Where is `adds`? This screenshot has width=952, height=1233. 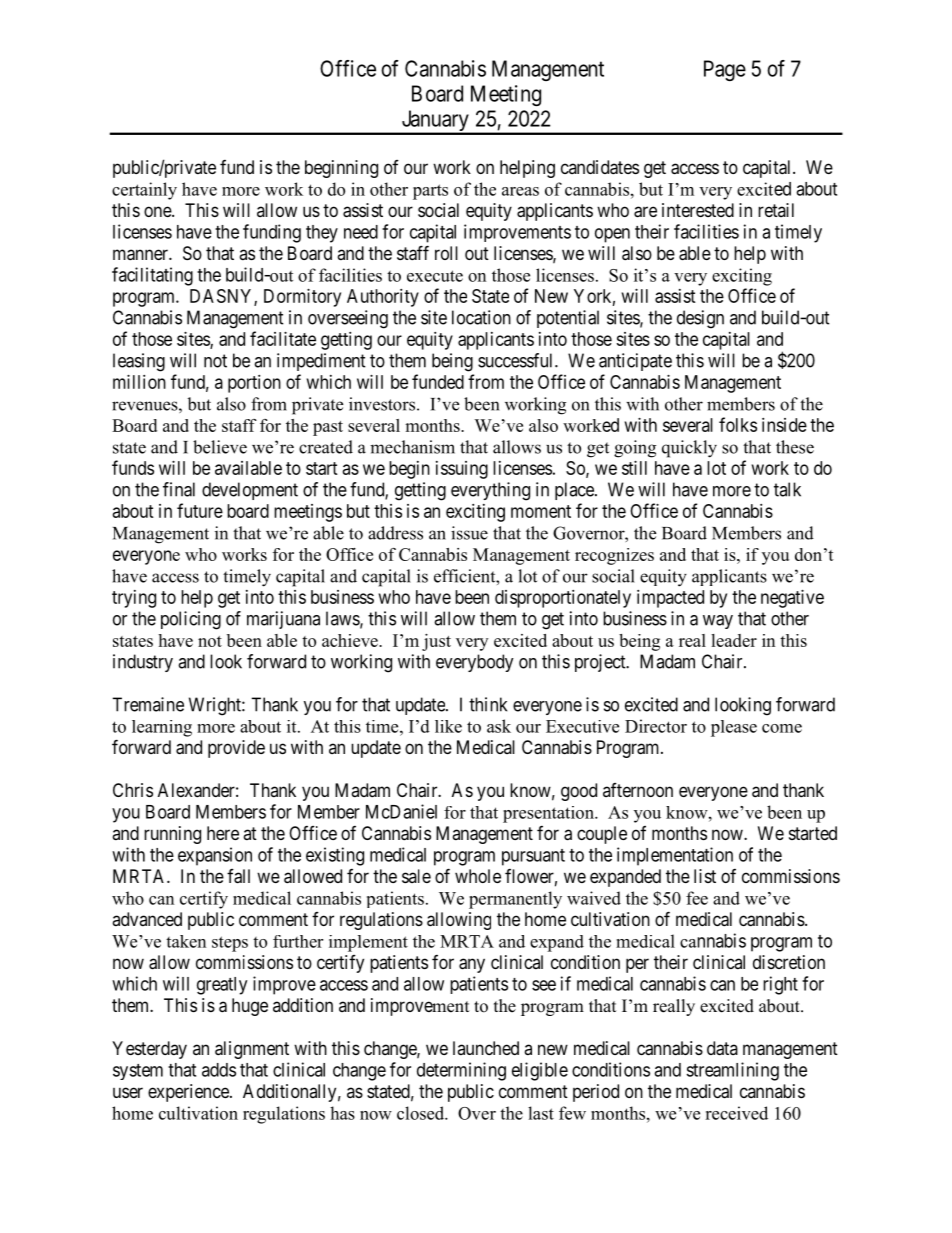 adds is located at coordinates (219, 1070).
